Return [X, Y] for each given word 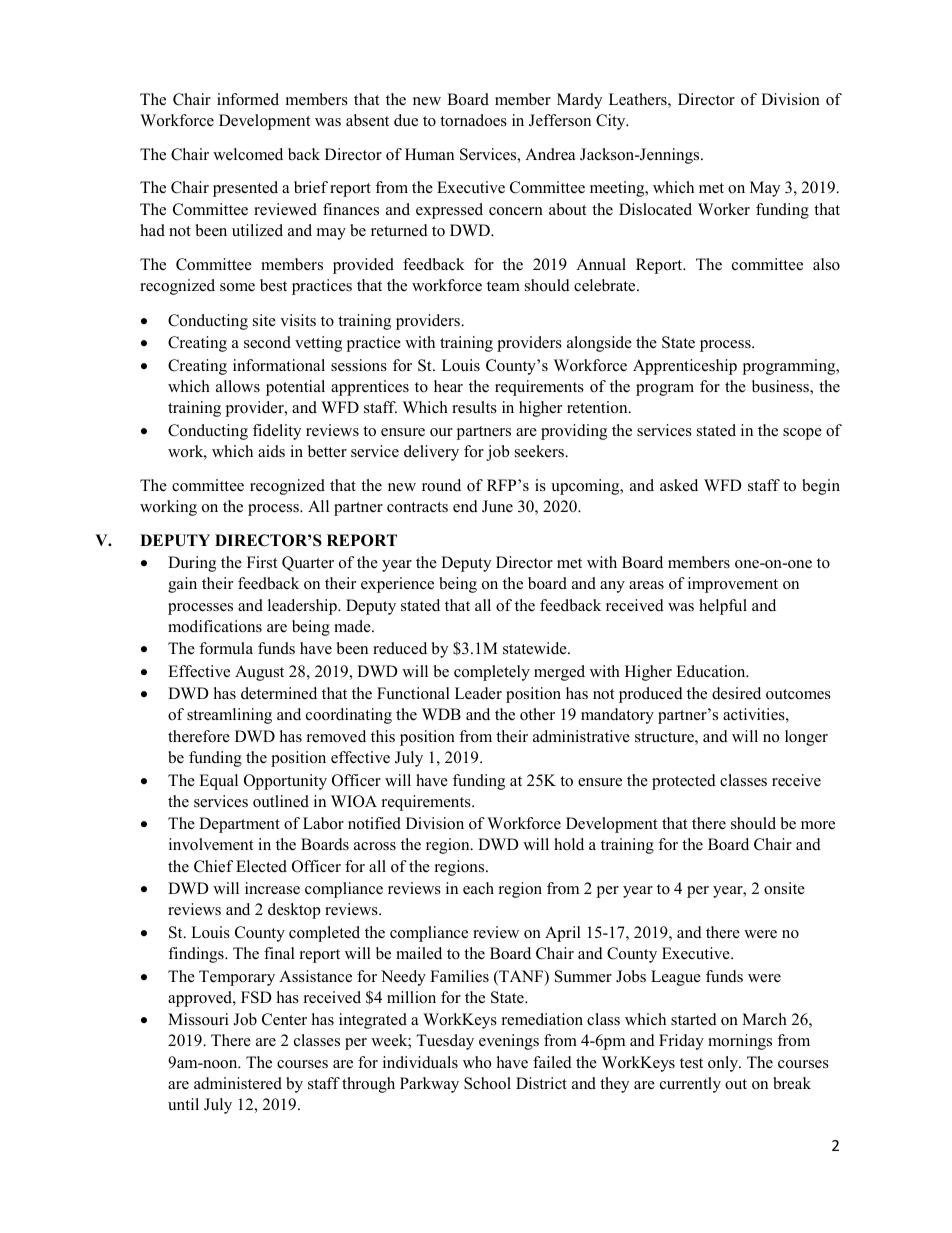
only [724, 1064]
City [612, 122]
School [487, 1083]
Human [429, 154]
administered [238, 1083]
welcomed [248, 154]
